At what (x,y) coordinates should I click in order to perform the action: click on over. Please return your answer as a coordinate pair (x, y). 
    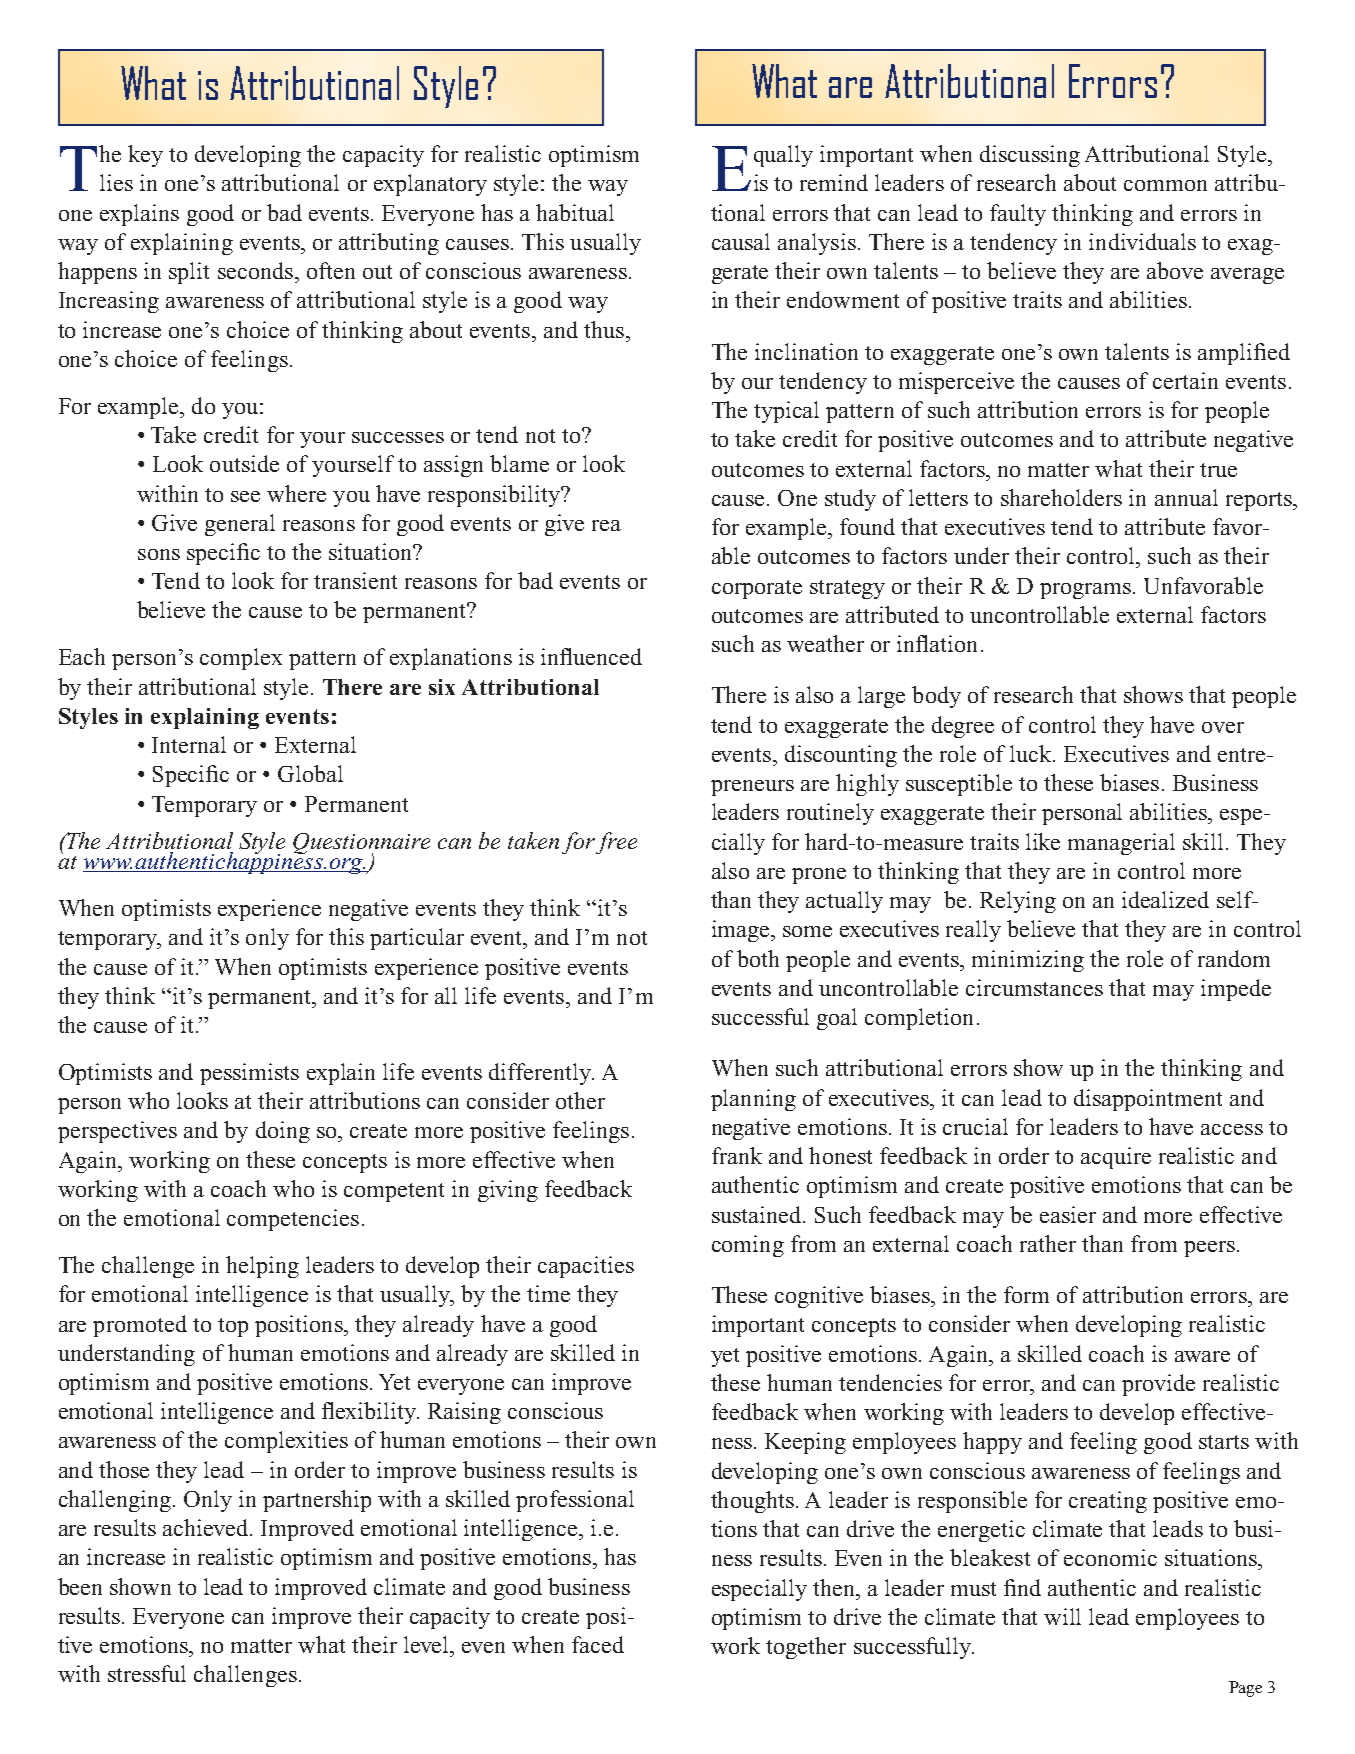
    Looking at the image, I should click on (1223, 727).
